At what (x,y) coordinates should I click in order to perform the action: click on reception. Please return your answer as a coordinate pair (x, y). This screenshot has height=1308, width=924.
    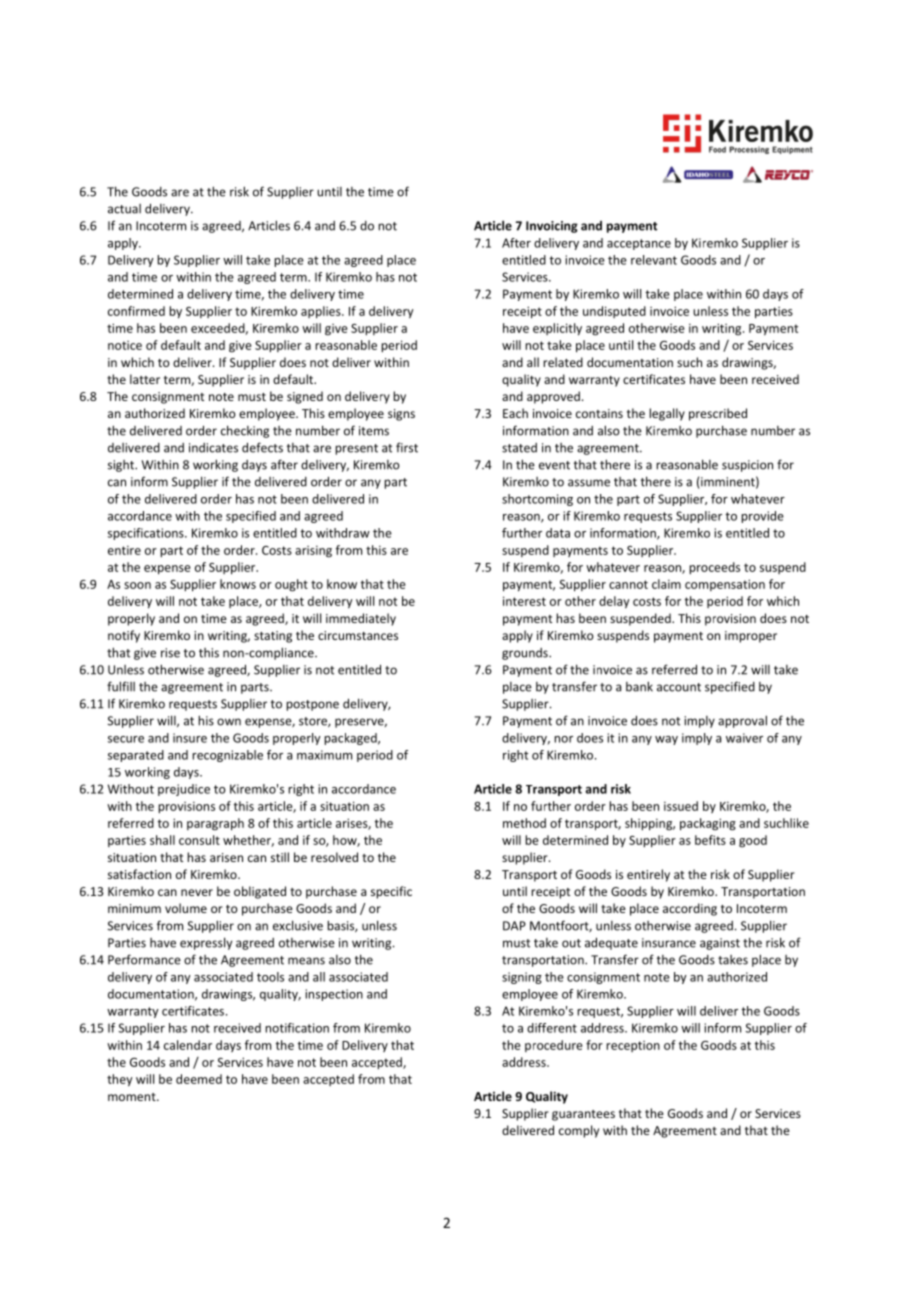
    Looking at the image, I should click on (633, 1046).
